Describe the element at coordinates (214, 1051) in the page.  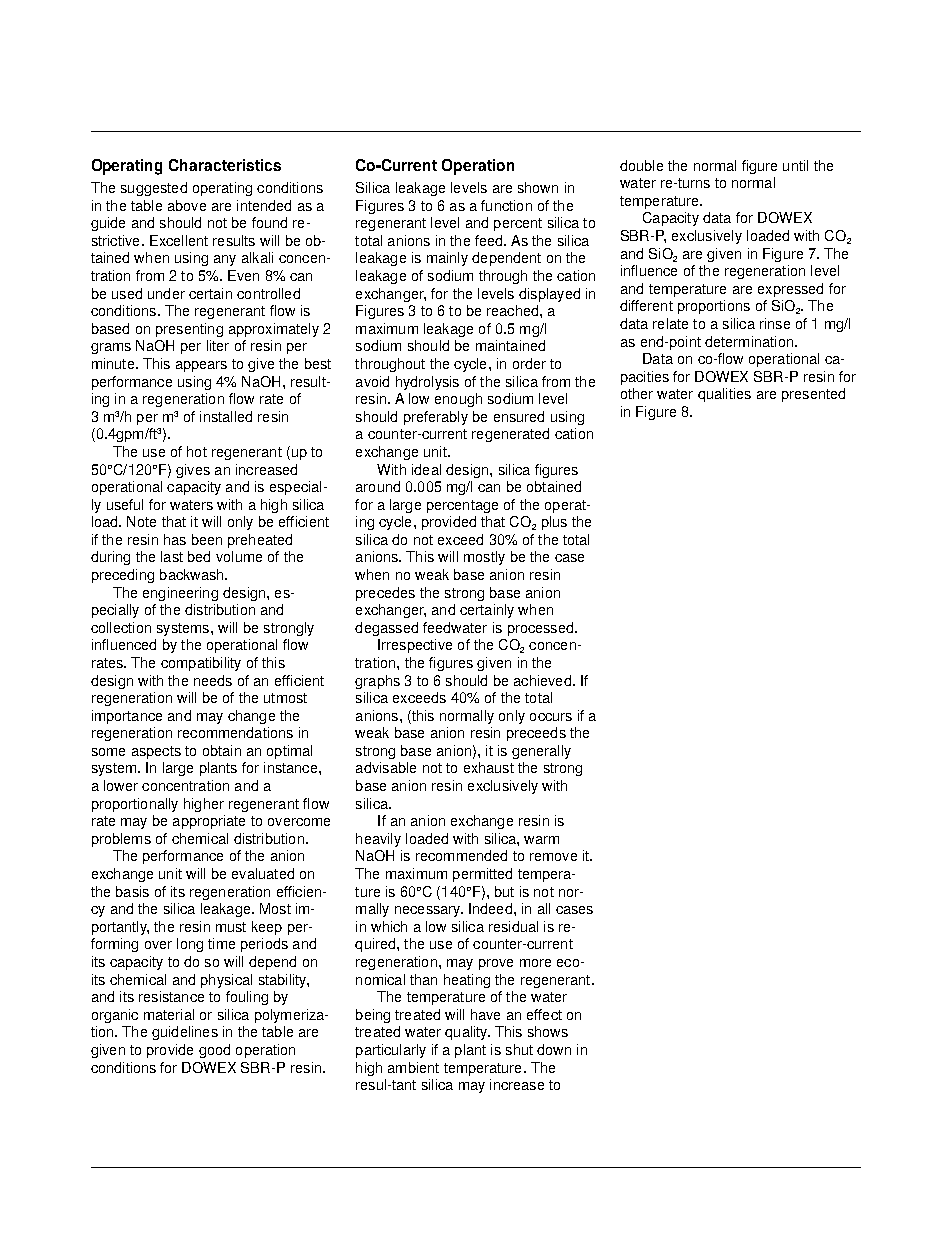
I see `good` at that location.
